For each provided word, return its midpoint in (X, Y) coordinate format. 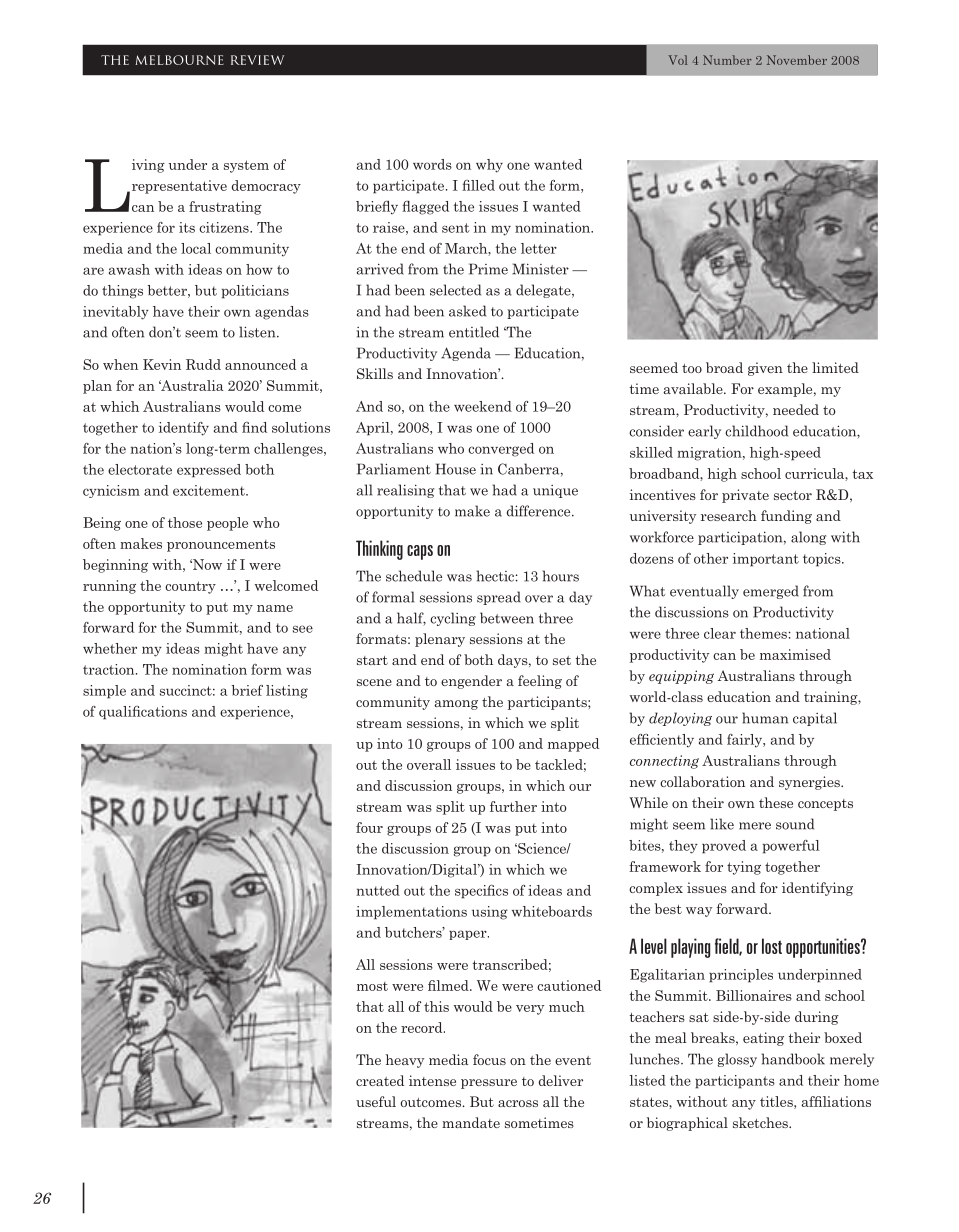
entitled (474, 332)
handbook (793, 1059)
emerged (771, 592)
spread (499, 598)
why (489, 166)
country (190, 587)
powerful (791, 847)
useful (376, 1101)
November (797, 60)
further (513, 806)
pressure (489, 1084)
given (765, 369)
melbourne (179, 60)
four (369, 827)
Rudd (203, 364)
